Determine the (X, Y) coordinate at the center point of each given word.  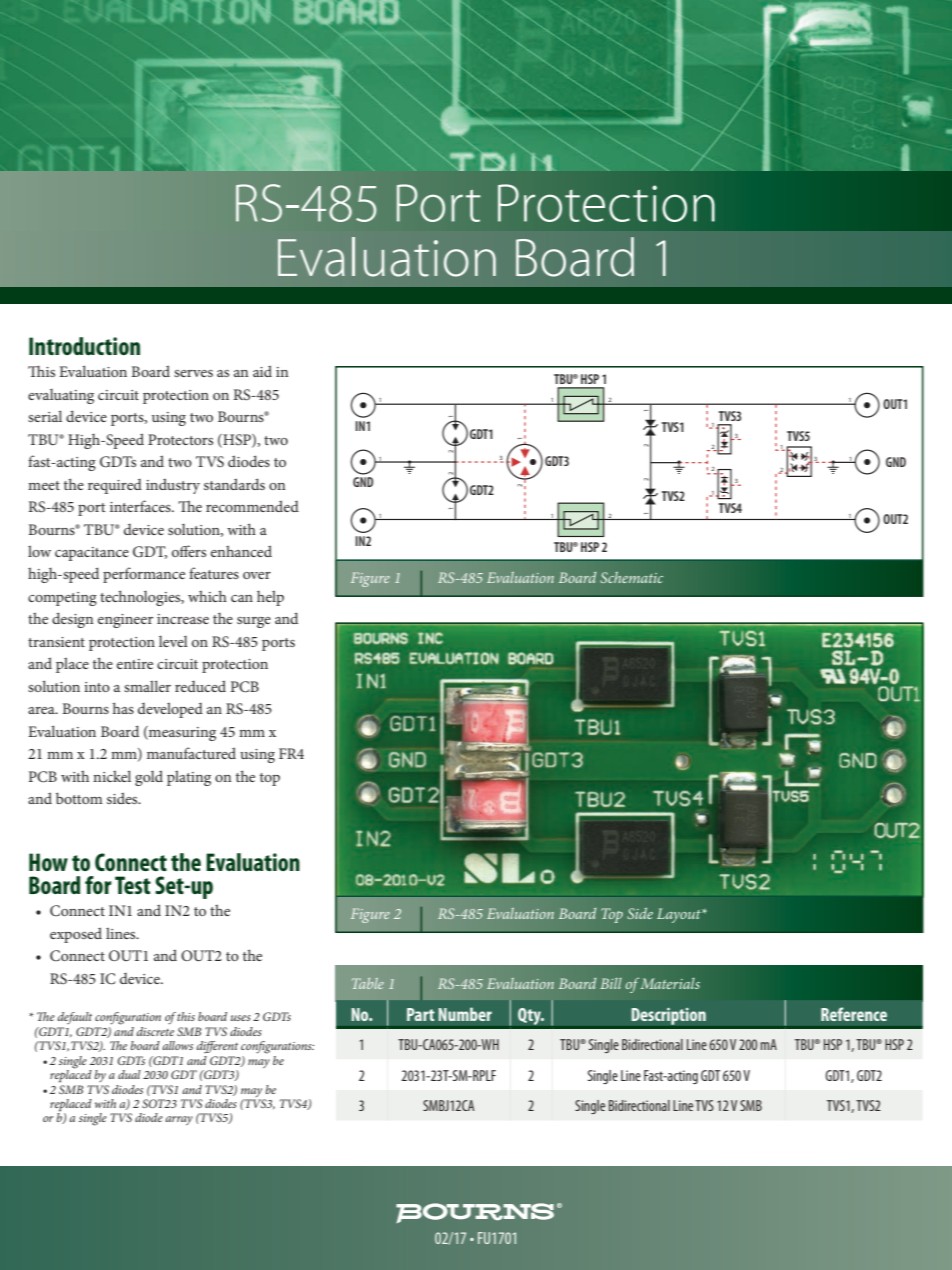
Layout (680, 915)
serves (193, 373)
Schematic (631, 577)
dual (129, 1074)
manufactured (191, 753)
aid (262, 371)
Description (668, 1016)
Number (465, 1014)
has (123, 708)
